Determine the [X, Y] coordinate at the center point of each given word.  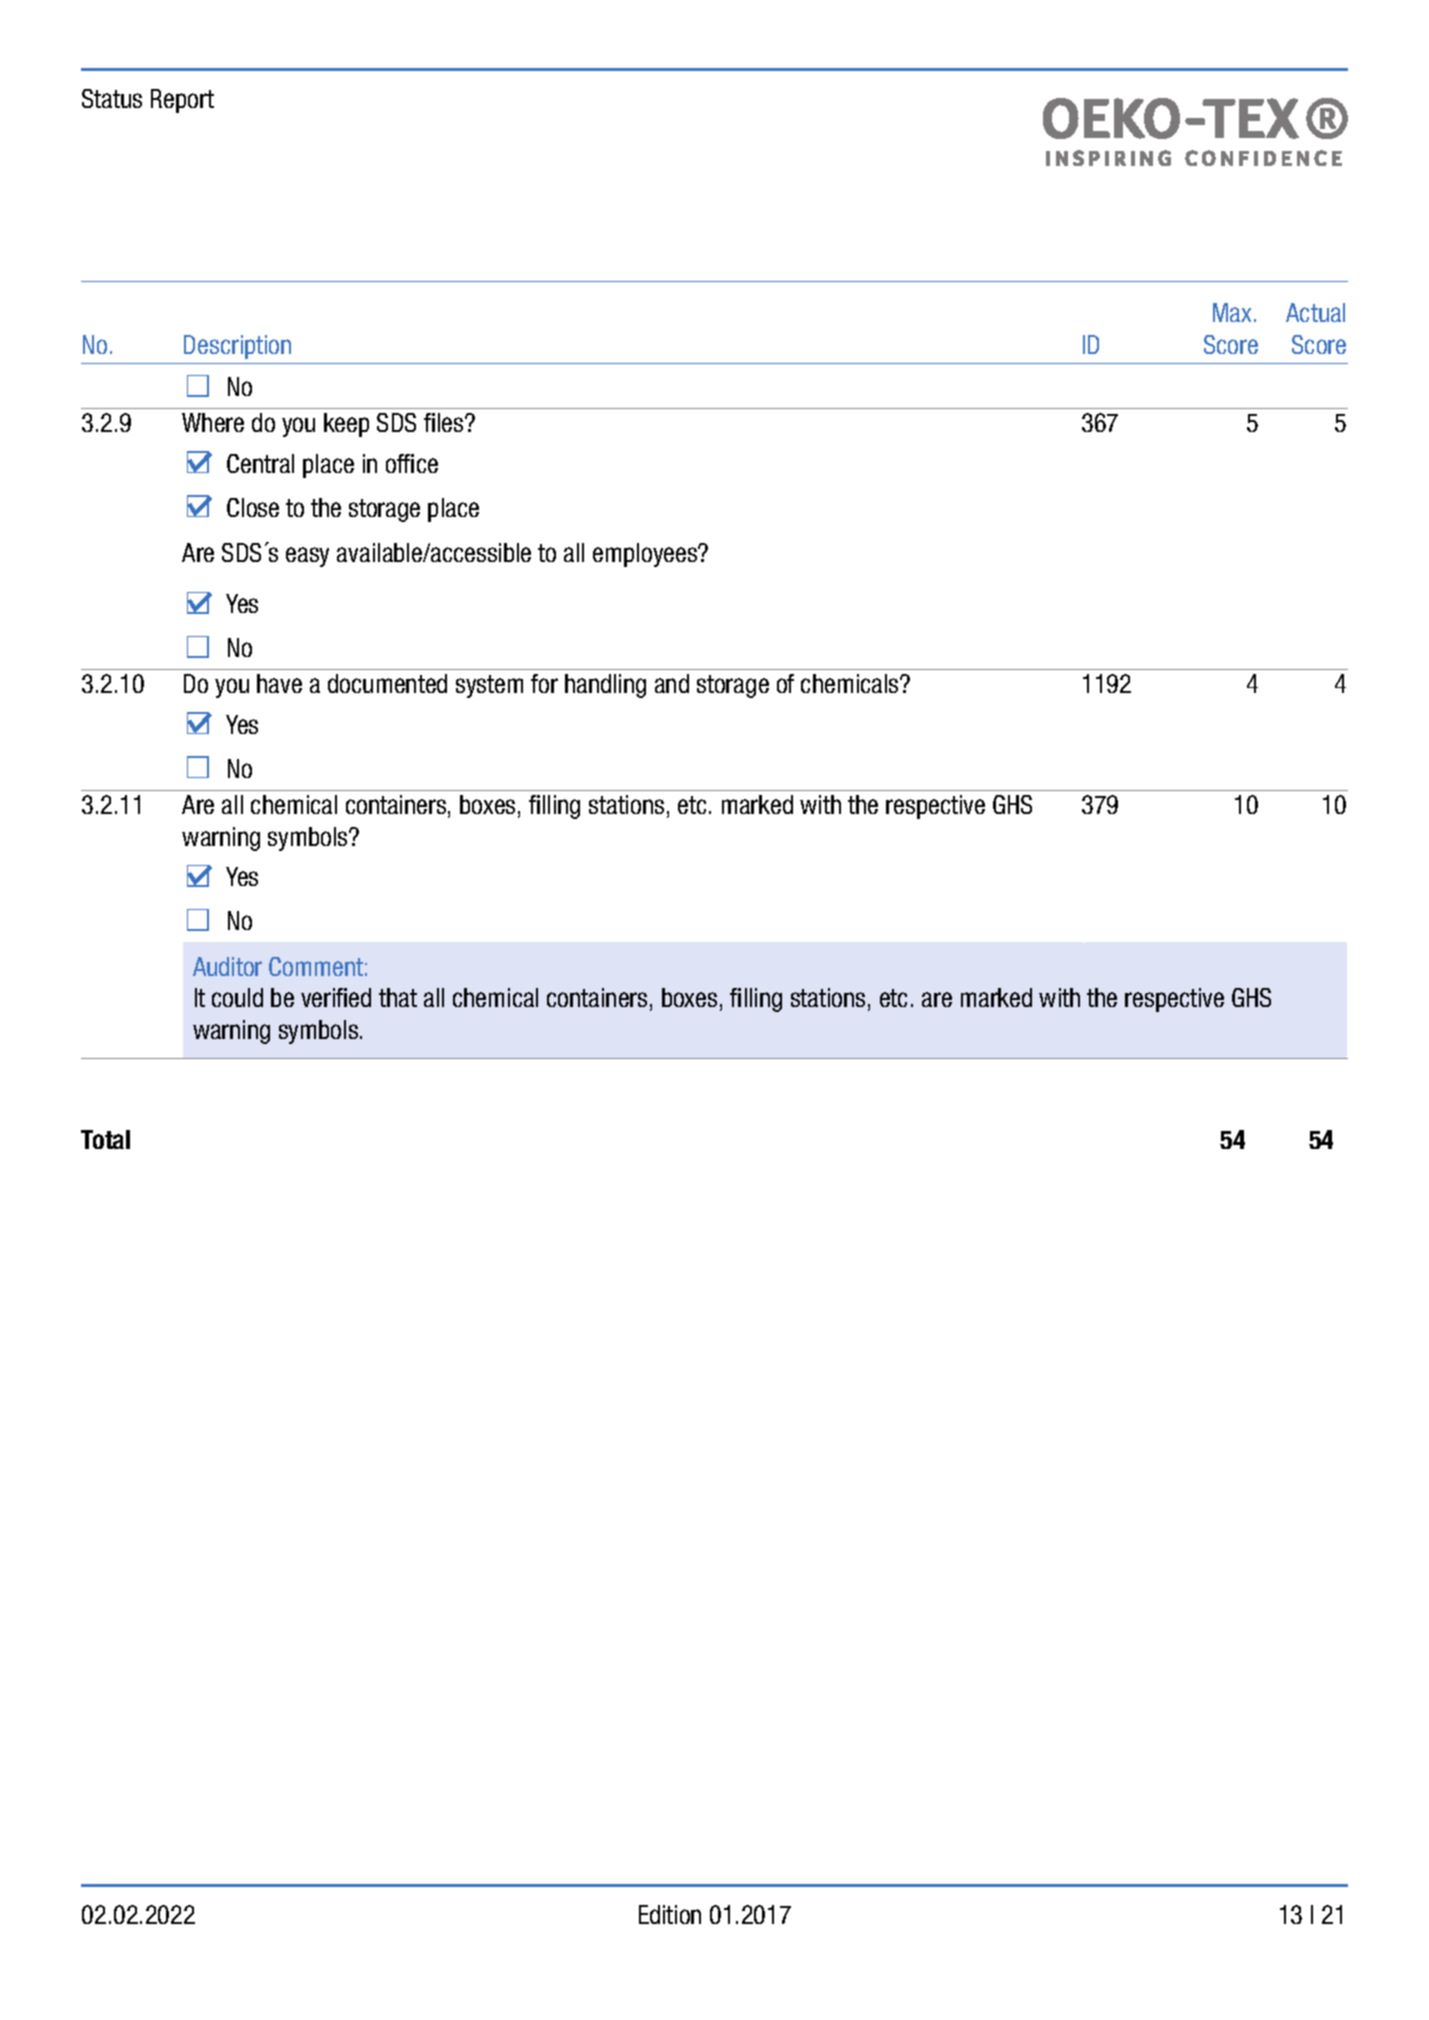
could [237, 997]
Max [1234, 312]
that [398, 997]
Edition [670, 1914]
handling [605, 686]
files [445, 422]
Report [182, 101]
